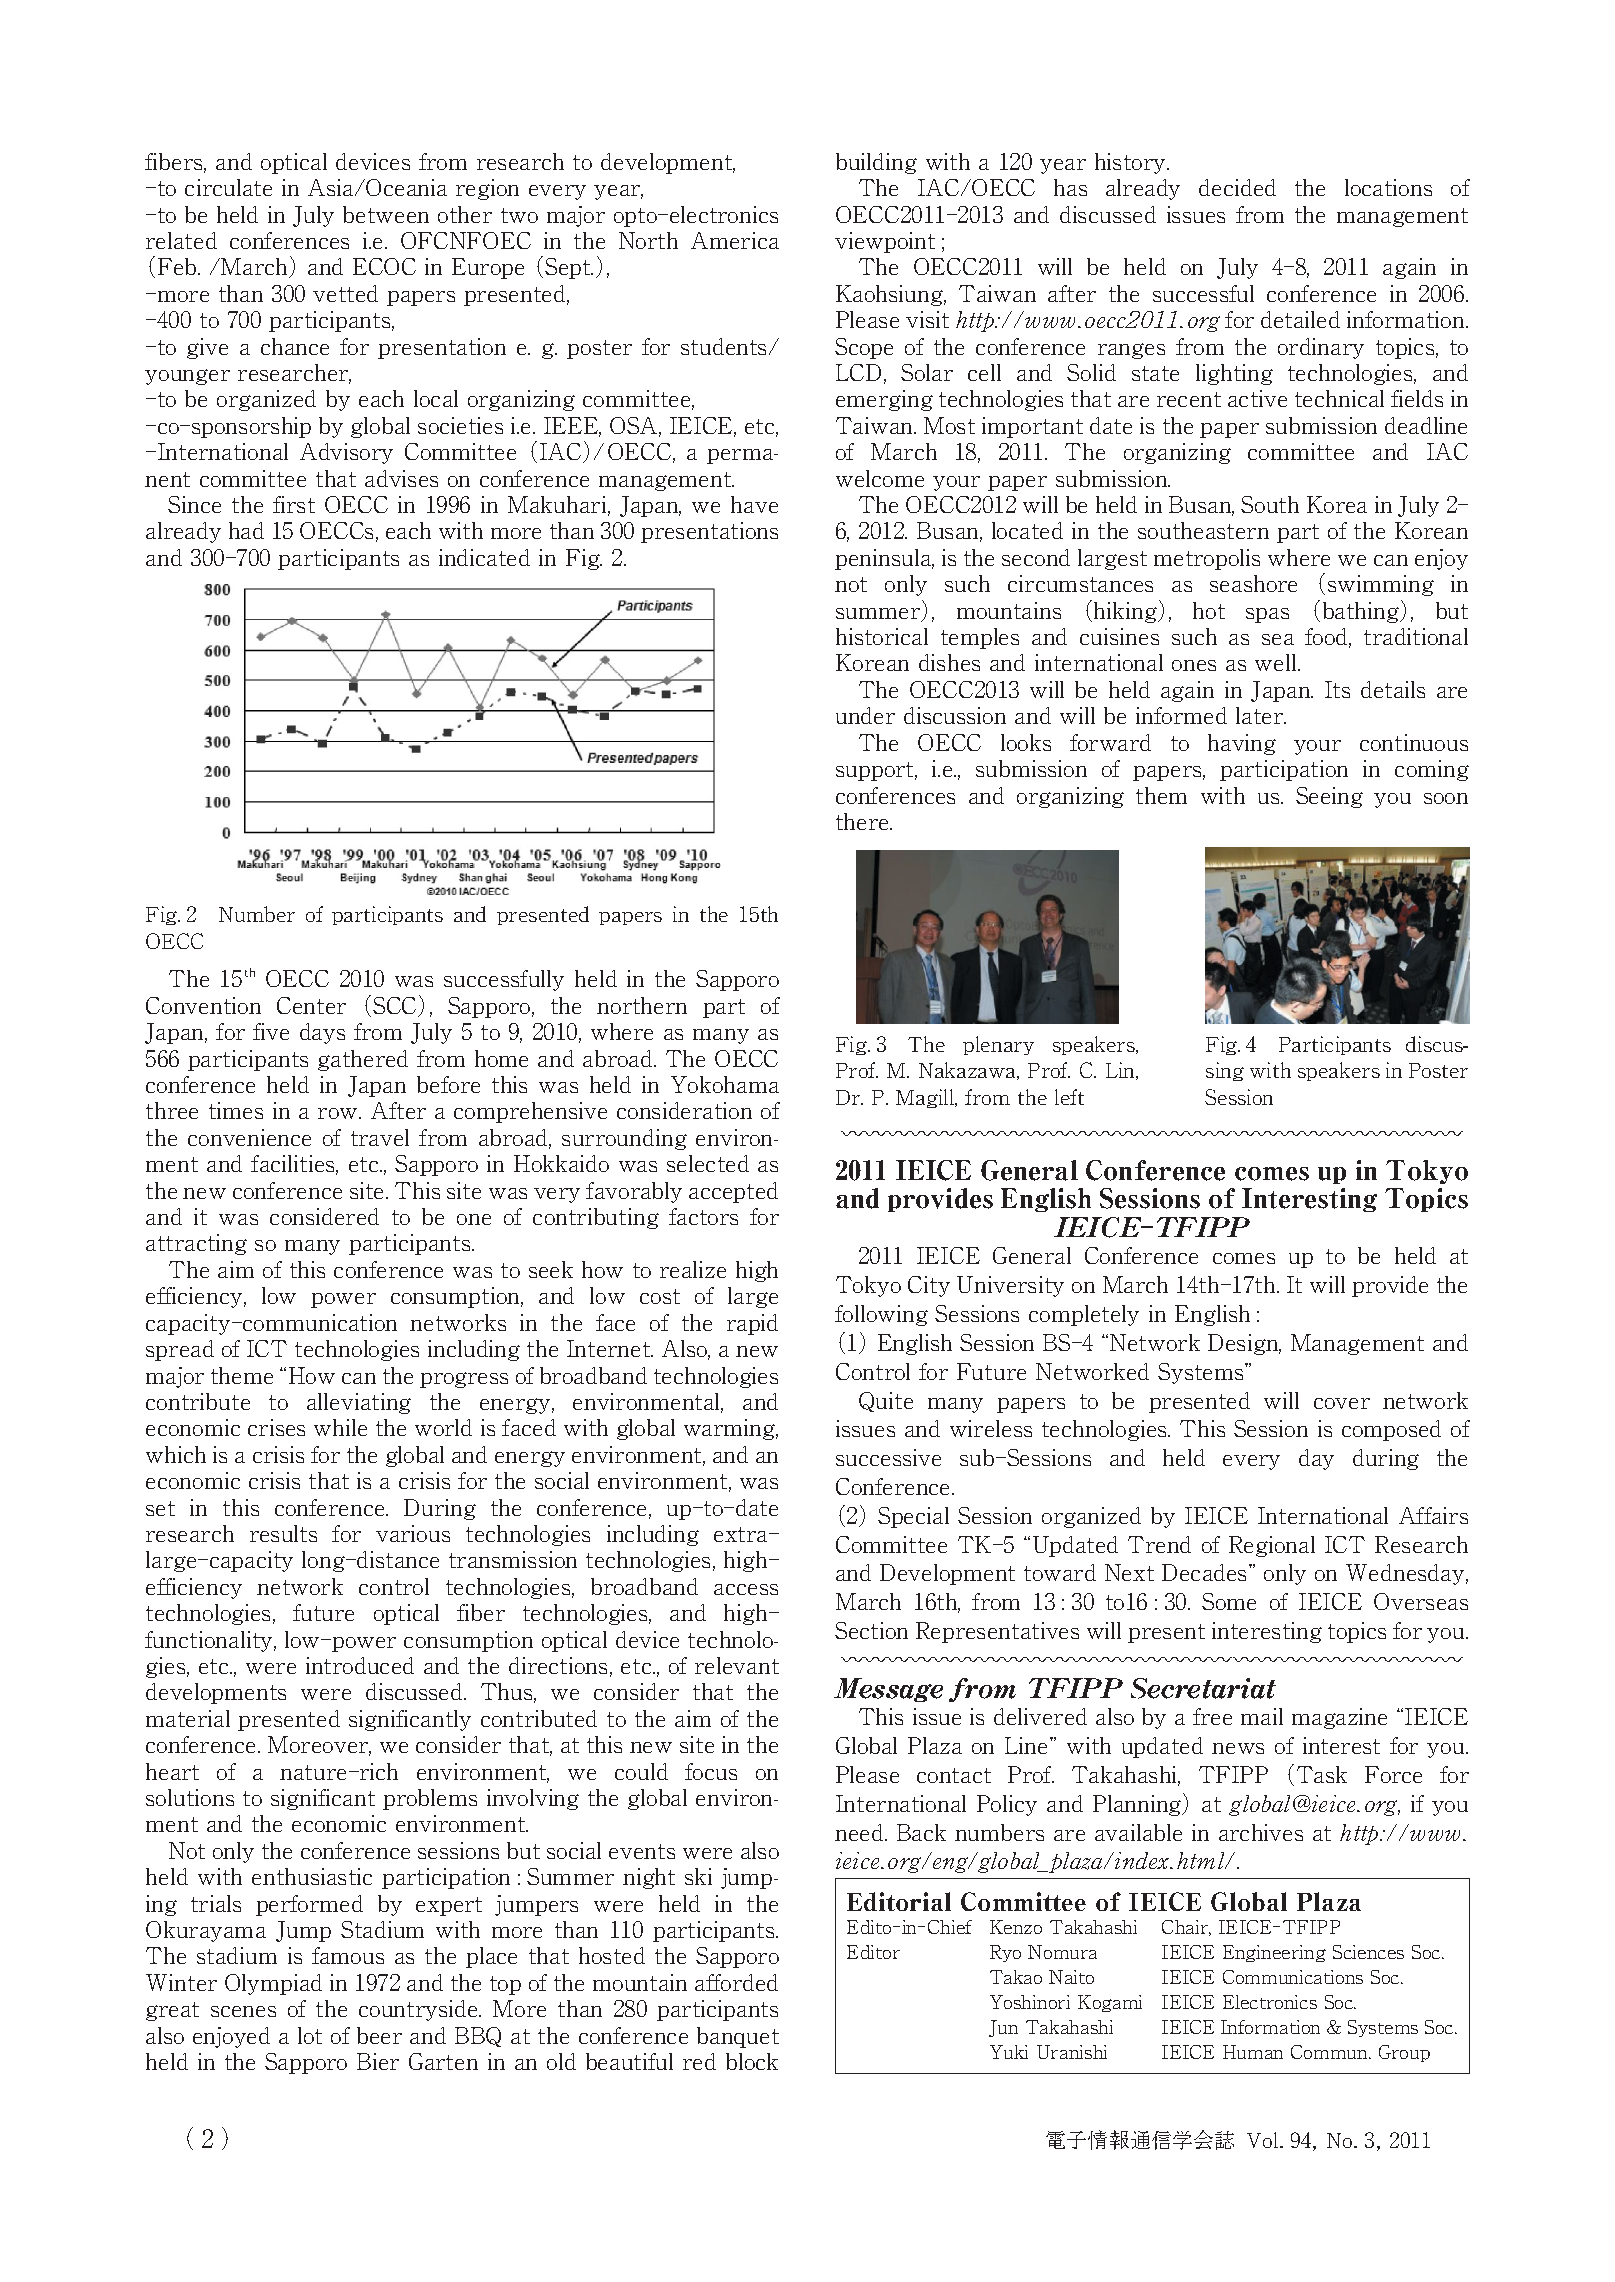 This image has width=1615, height=2282. What do you see at coordinates (876, 771) in the image?
I see `support` at bounding box center [876, 771].
